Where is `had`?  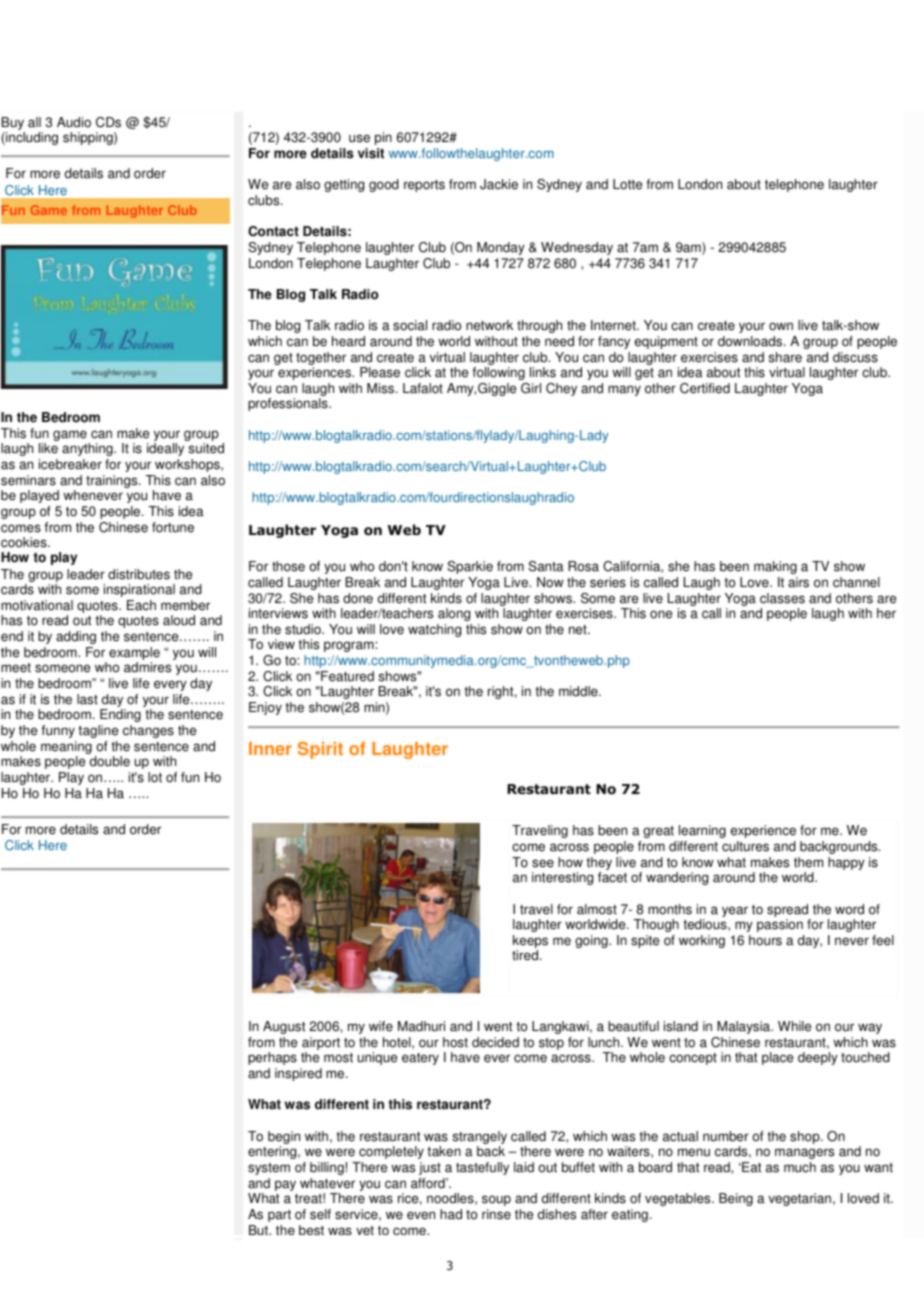
had is located at coordinates (451, 1214).
